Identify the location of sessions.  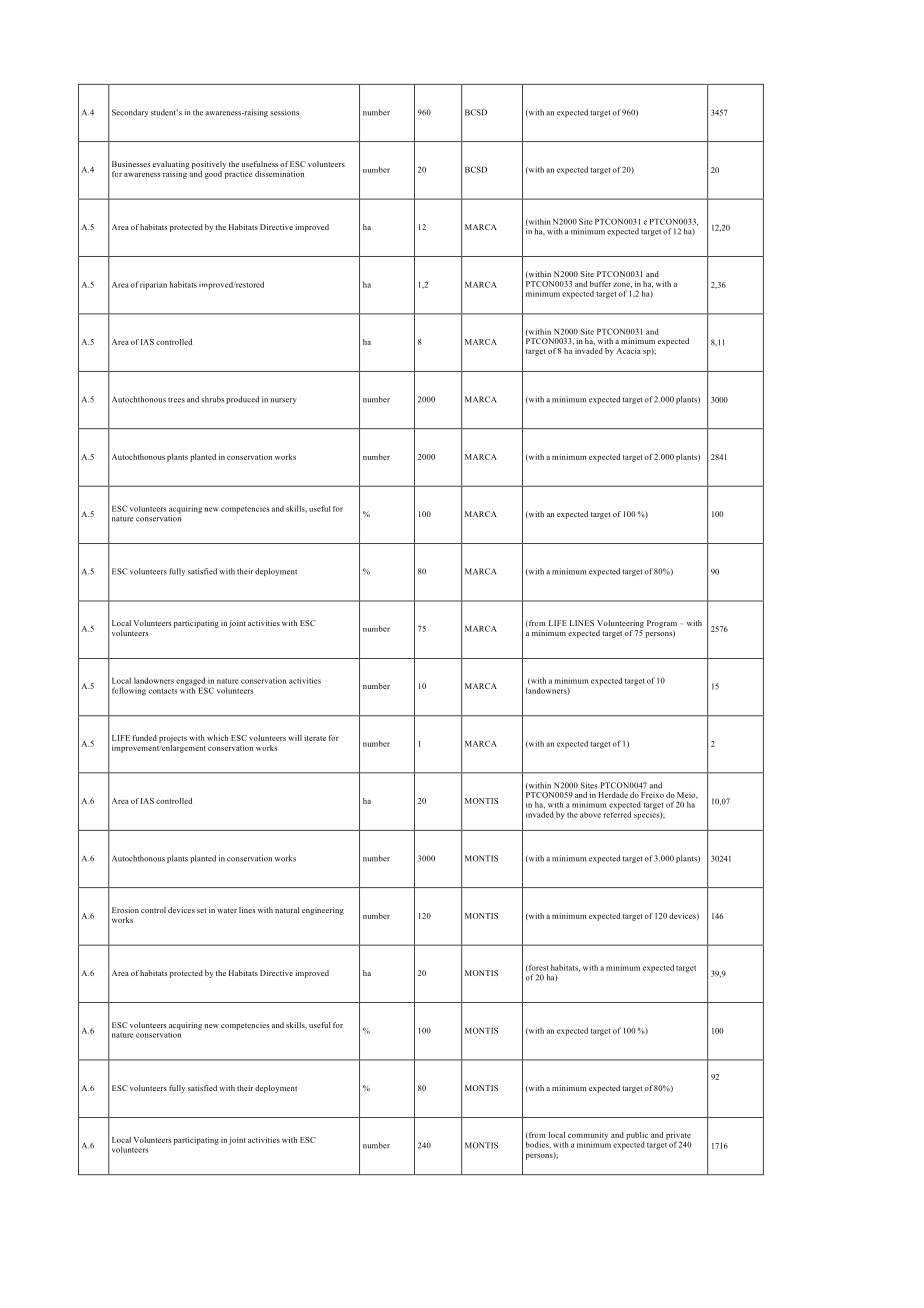
(284, 112).
